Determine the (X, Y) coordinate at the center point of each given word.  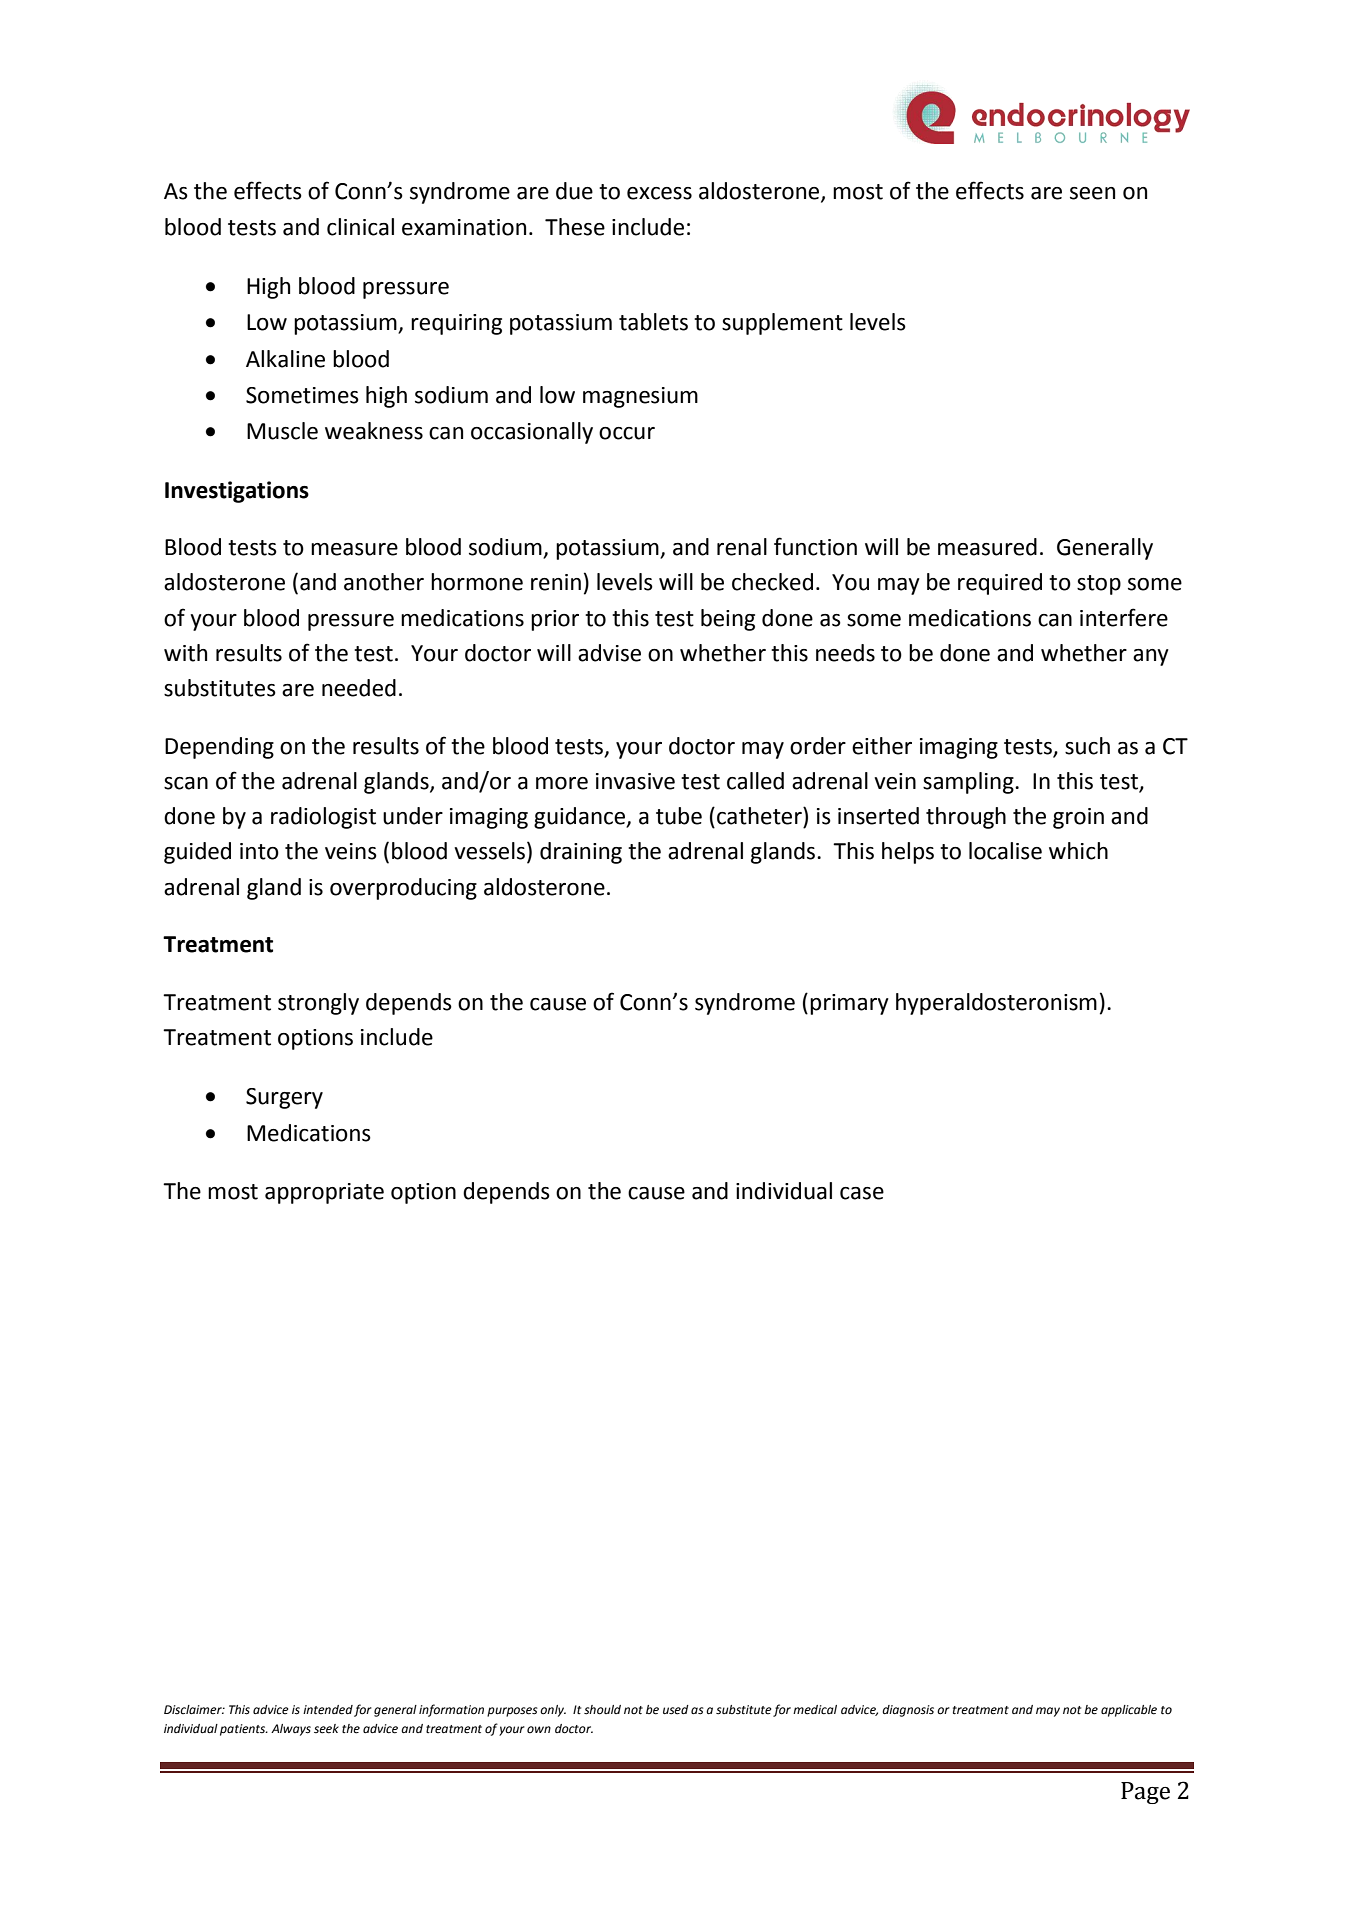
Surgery (284, 1098)
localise (1005, 851)
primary (849, 1004)
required (1000, 584)
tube (679, 816)
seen (1092, 193)
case (862, 1193)
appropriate (324, 1193)
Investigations (237, 492)
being (728, 620)
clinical (360, 227)
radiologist (323, 818)
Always (291, 1730)
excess (659, 193)
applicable (1129, 1711)
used (676, 1710)
